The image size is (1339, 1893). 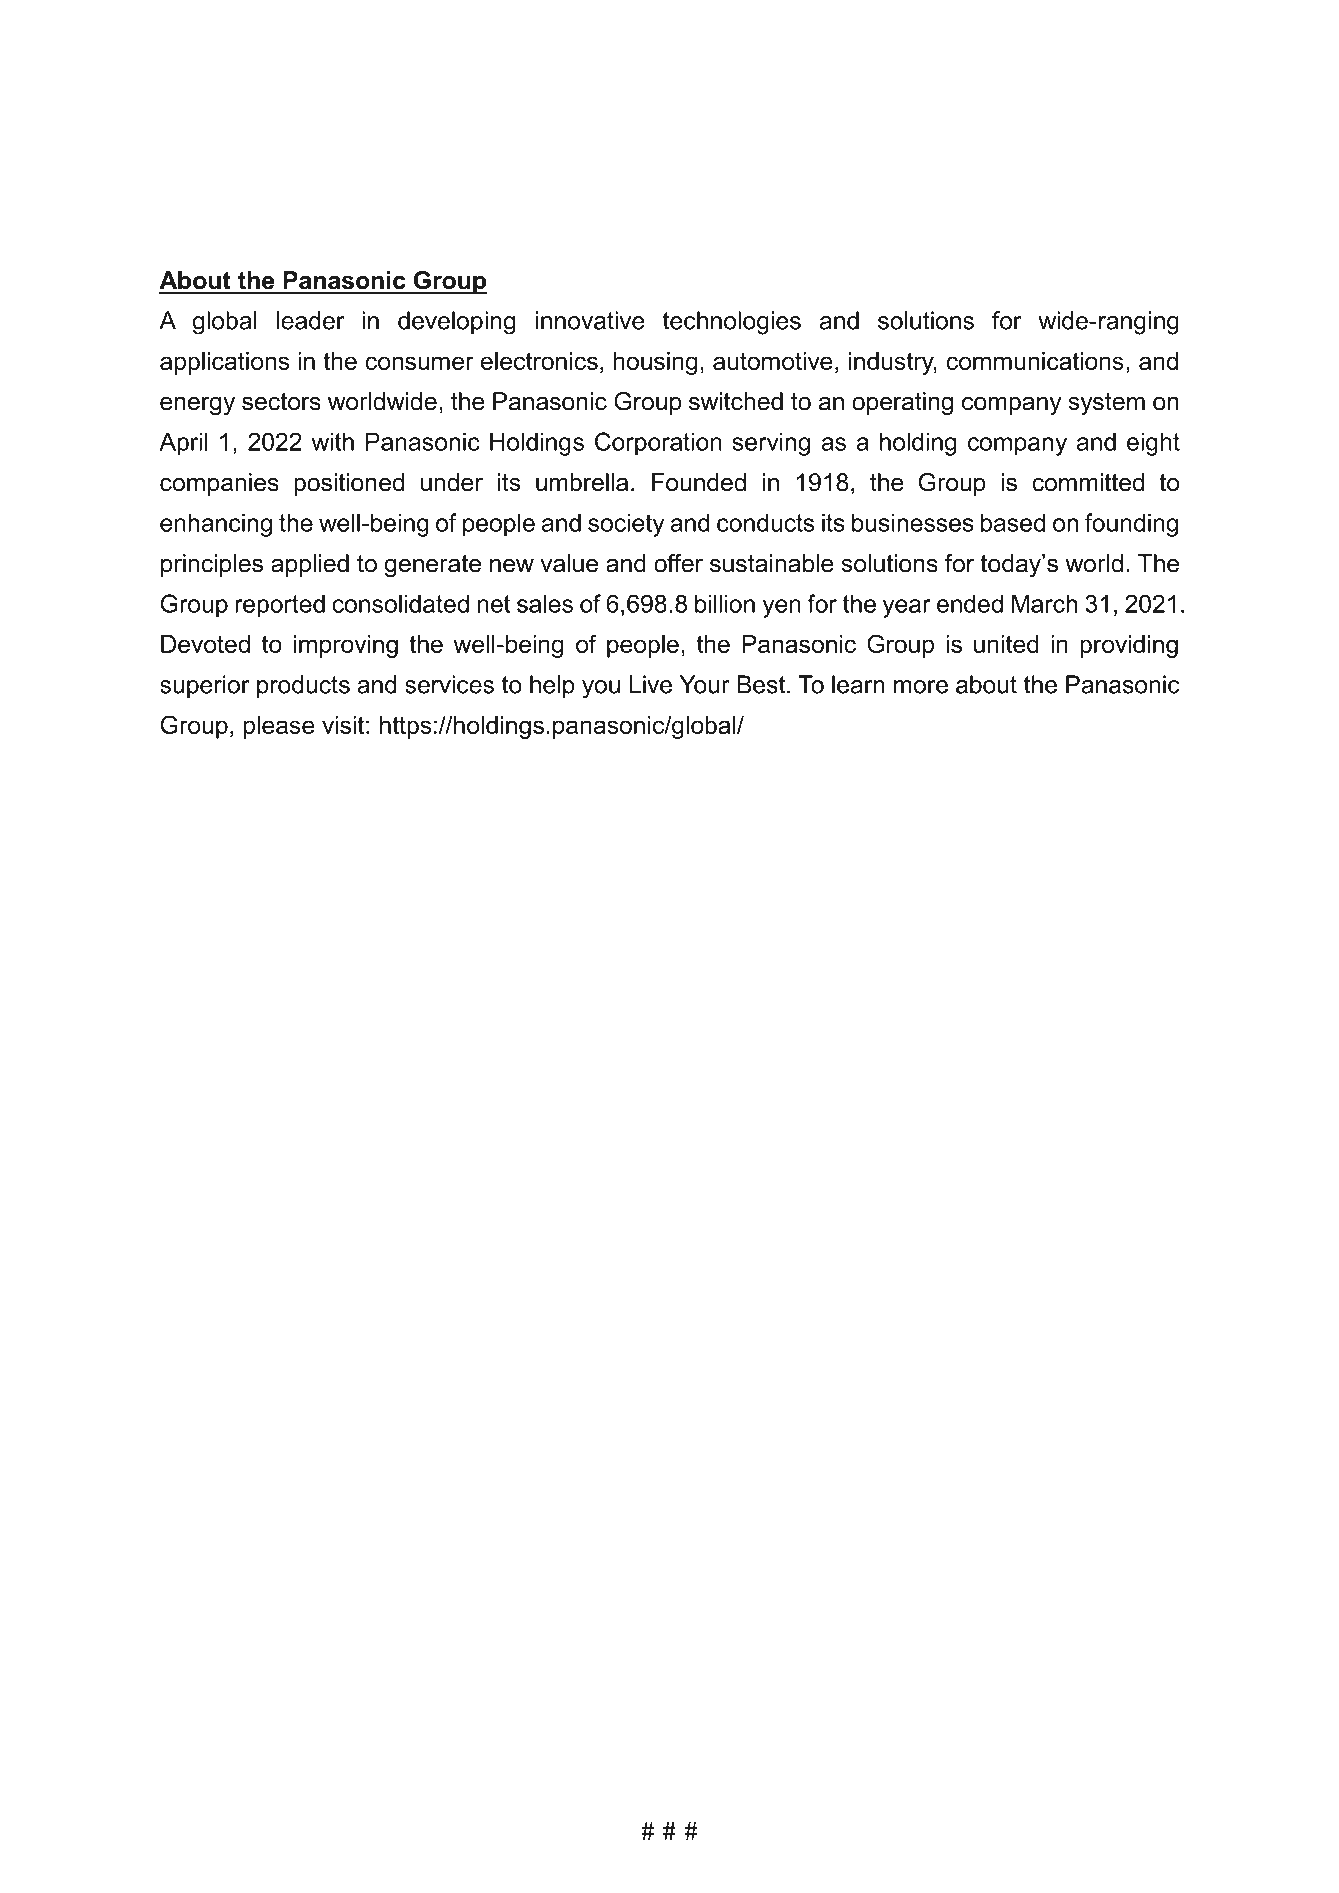 I want to click on technologies, so click(x=732, y=323).
